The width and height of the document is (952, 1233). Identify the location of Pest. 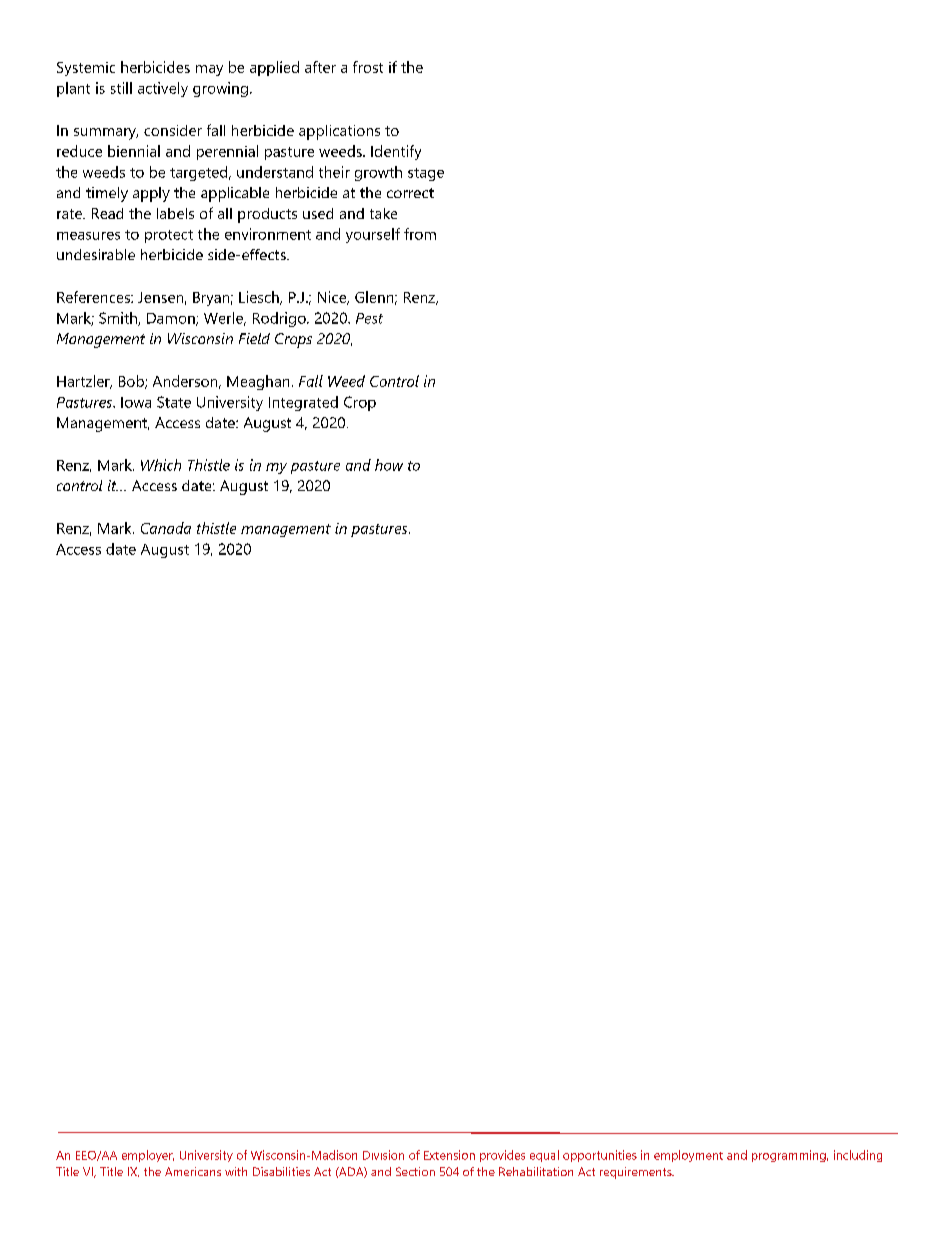
(369, 318).
